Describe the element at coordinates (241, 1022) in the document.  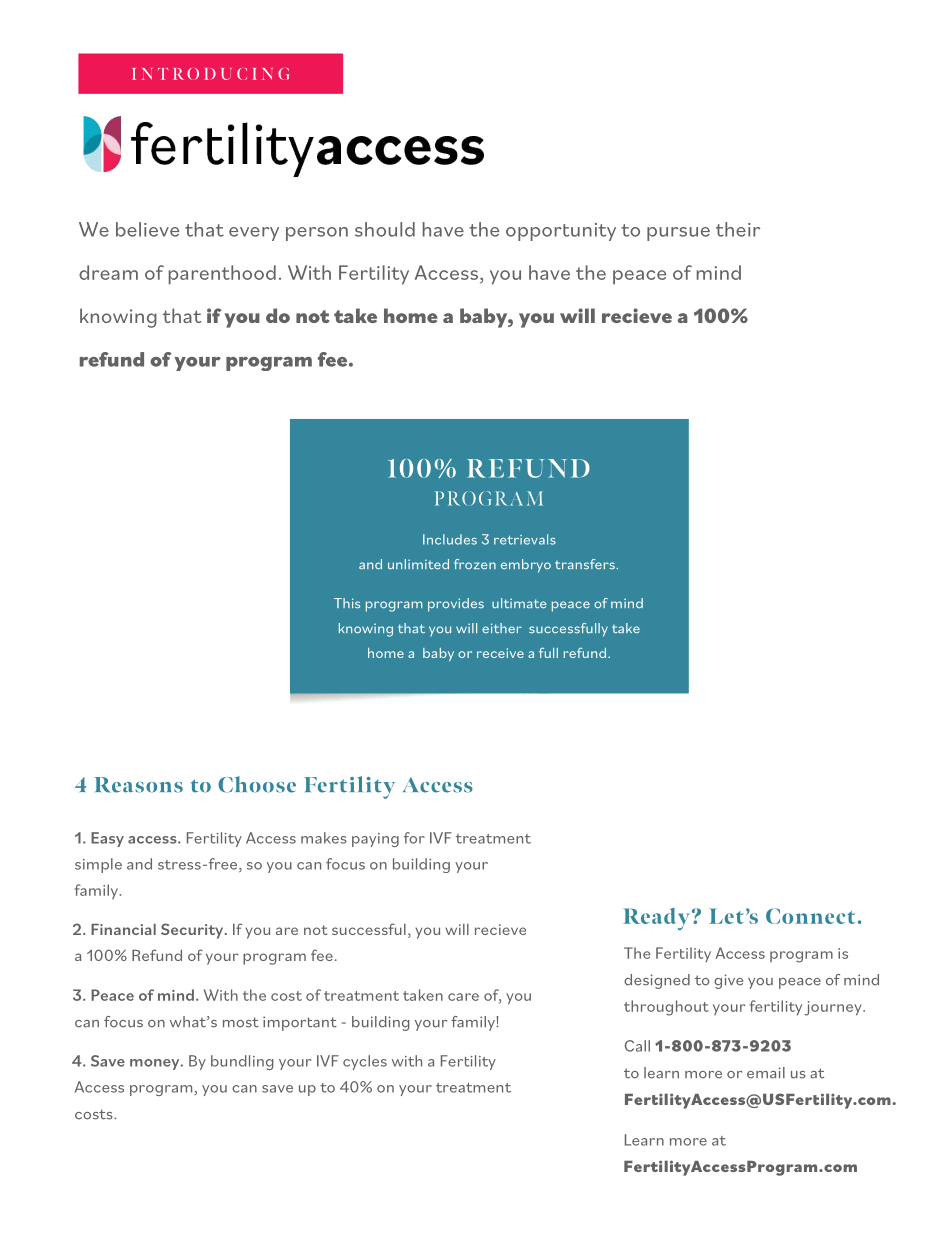
I see `most` at that location.
